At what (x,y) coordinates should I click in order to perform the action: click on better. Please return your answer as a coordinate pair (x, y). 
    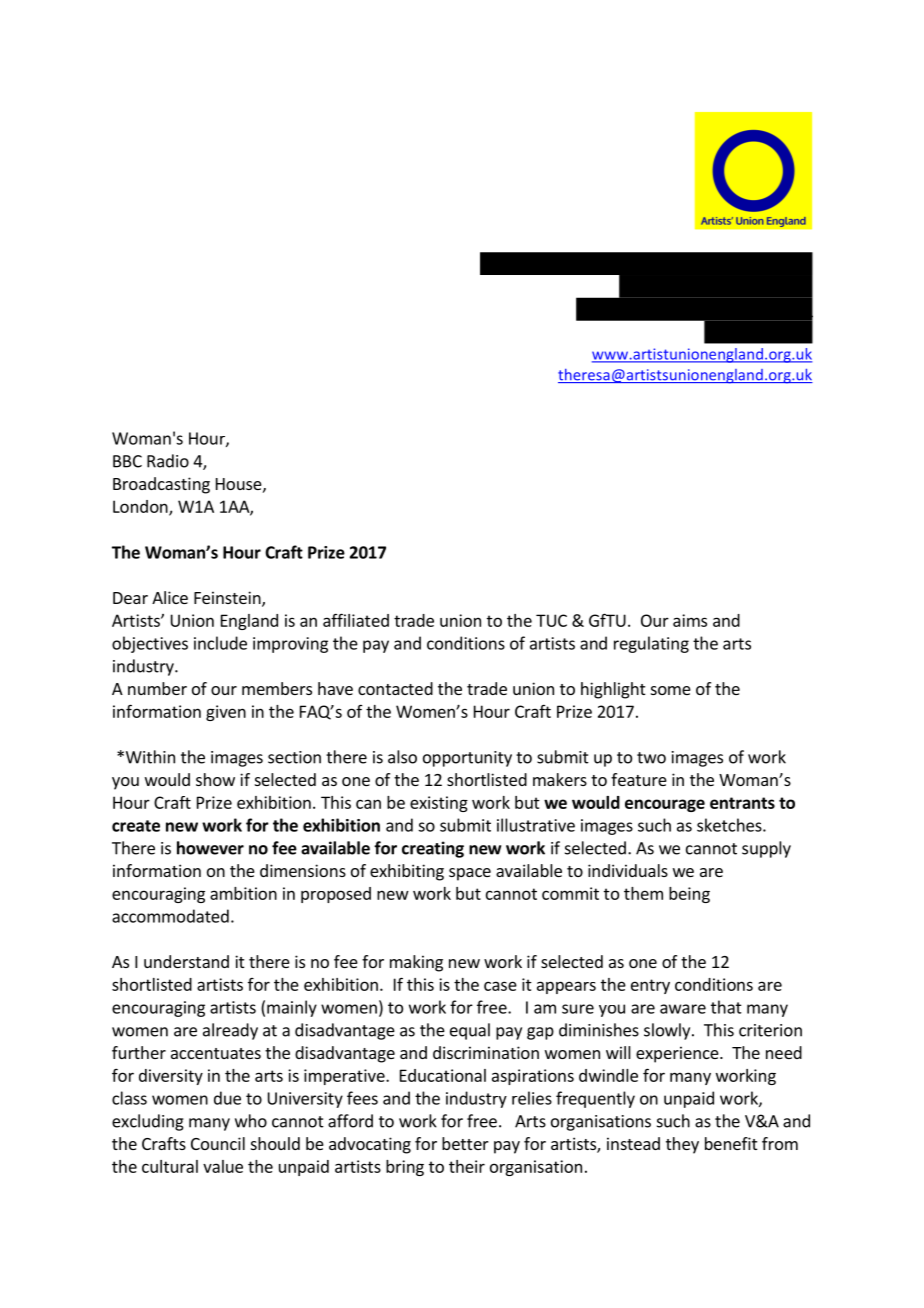
    Looking at the image, I should click on (465, 1143).
